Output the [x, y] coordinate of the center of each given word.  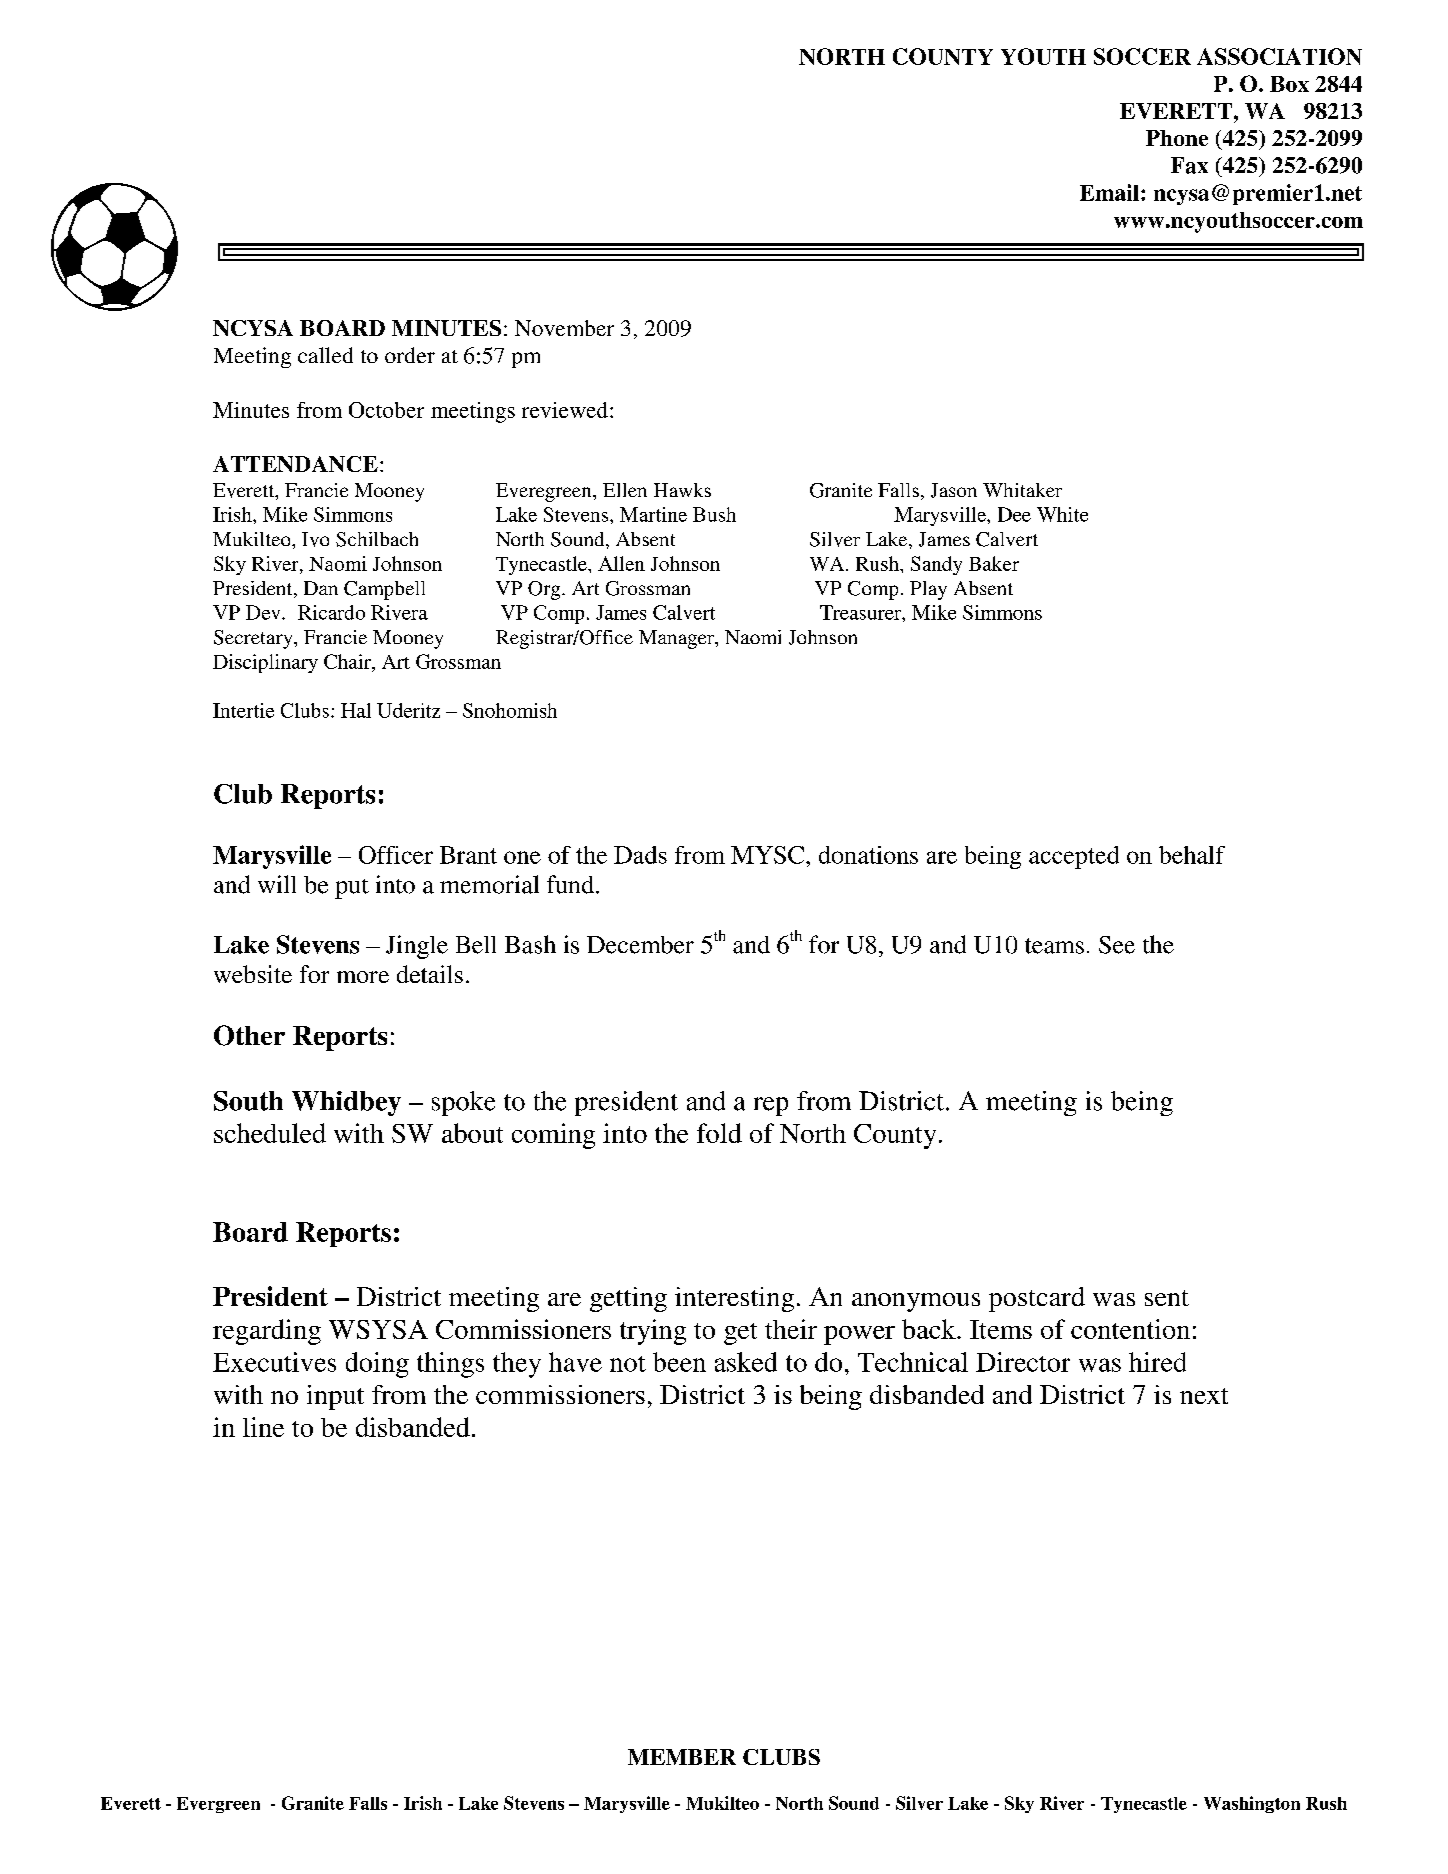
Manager [678, 639]
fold [719, 1133]
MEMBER [682, 1757]
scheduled [270, 1133]
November [564, 328]
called [325, 355]
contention [1130, 1329]
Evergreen [218, 1805]
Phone [1177, 138]
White [1062, 514]
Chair [348, 661]
